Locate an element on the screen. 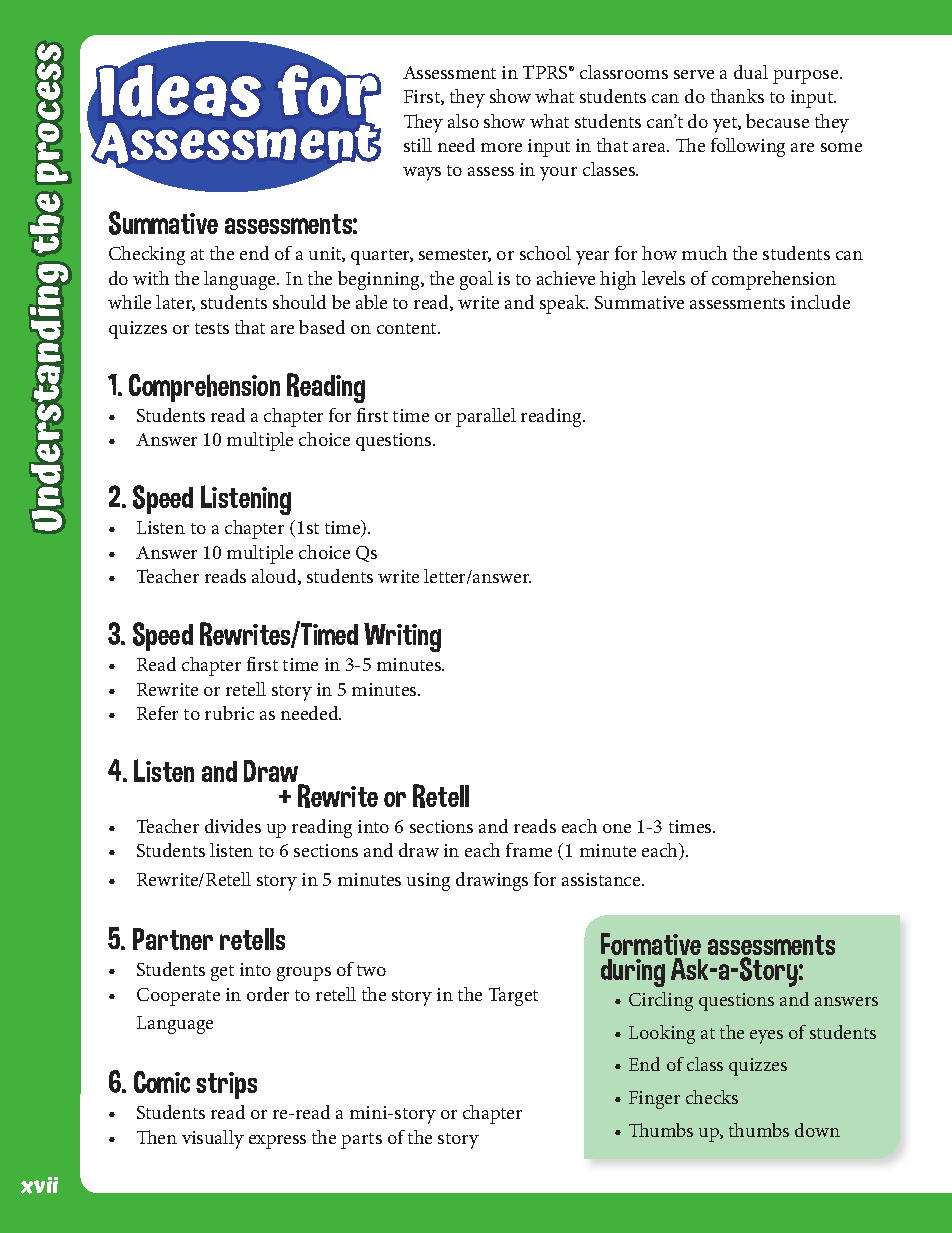 The width and height of the screenshot is (952, 1233). Writing is located at coordinates (402, 637).
